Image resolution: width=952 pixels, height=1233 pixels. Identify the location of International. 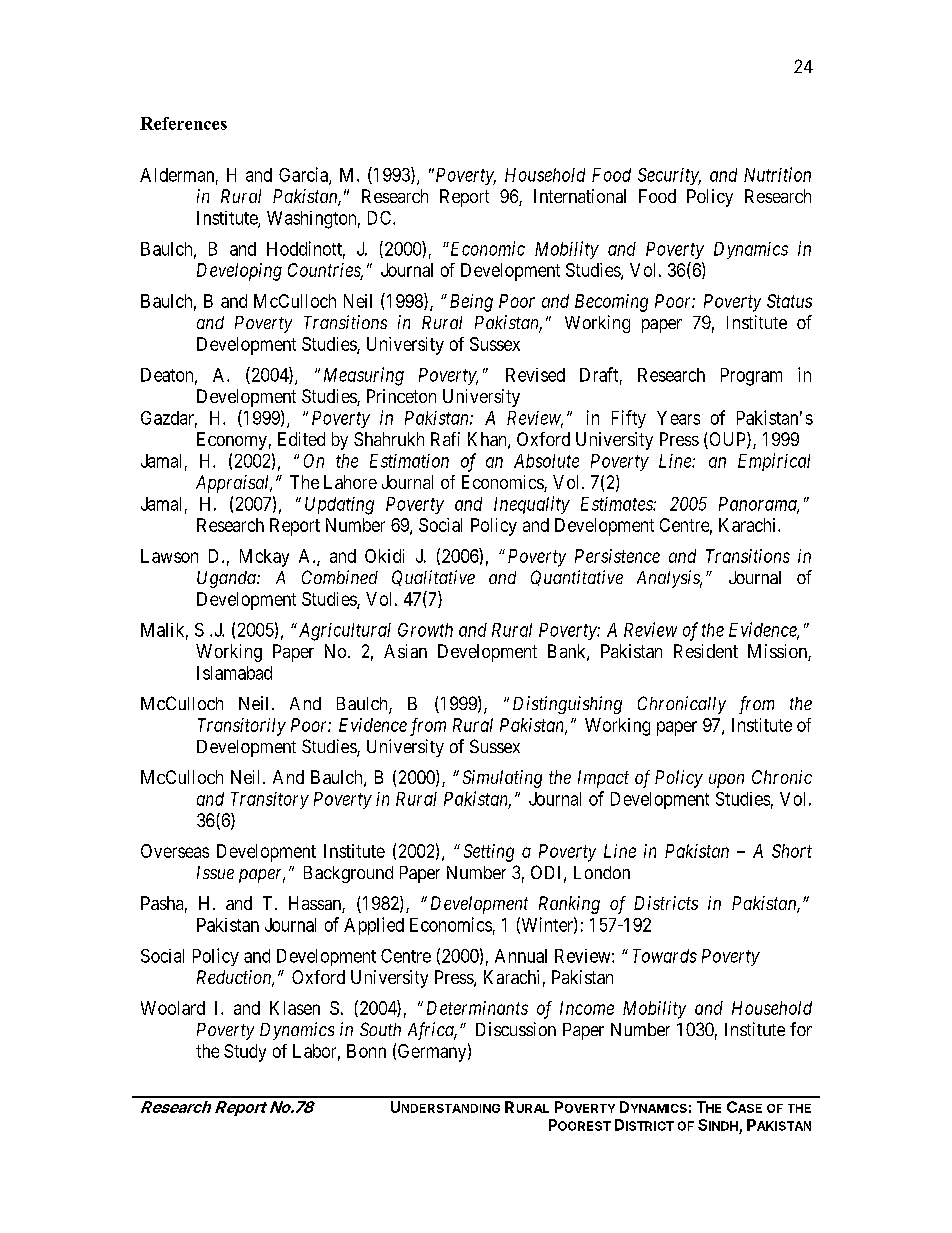
(580, 196).
